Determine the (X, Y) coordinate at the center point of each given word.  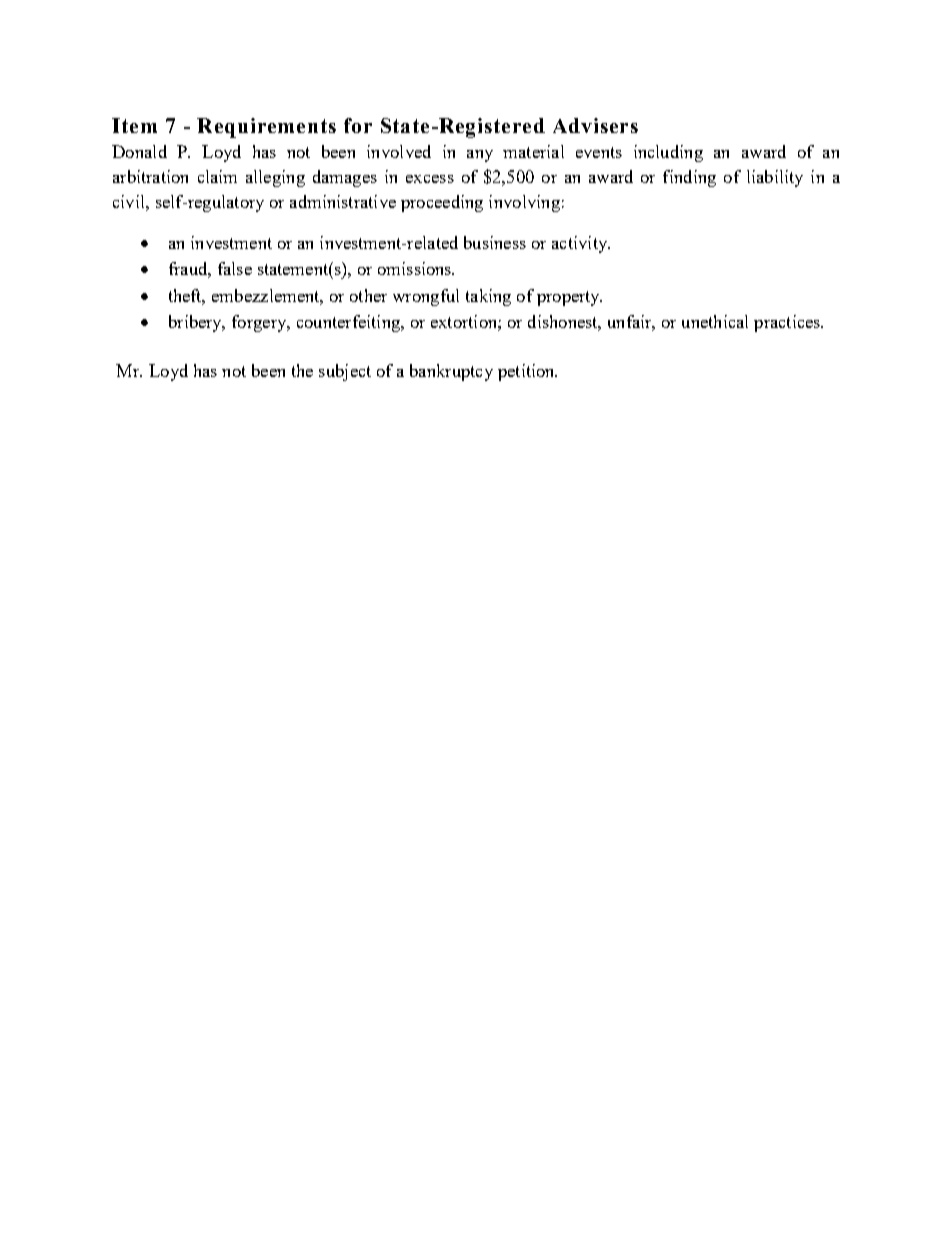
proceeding (442, 203)
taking (488, 297)
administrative (343, 201)
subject (345, 372)
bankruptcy (451, 372)
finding (689, 178)
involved (399, 151)
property (569, 298)
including (668, 153)
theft (187, 296)
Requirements (266, 128)
